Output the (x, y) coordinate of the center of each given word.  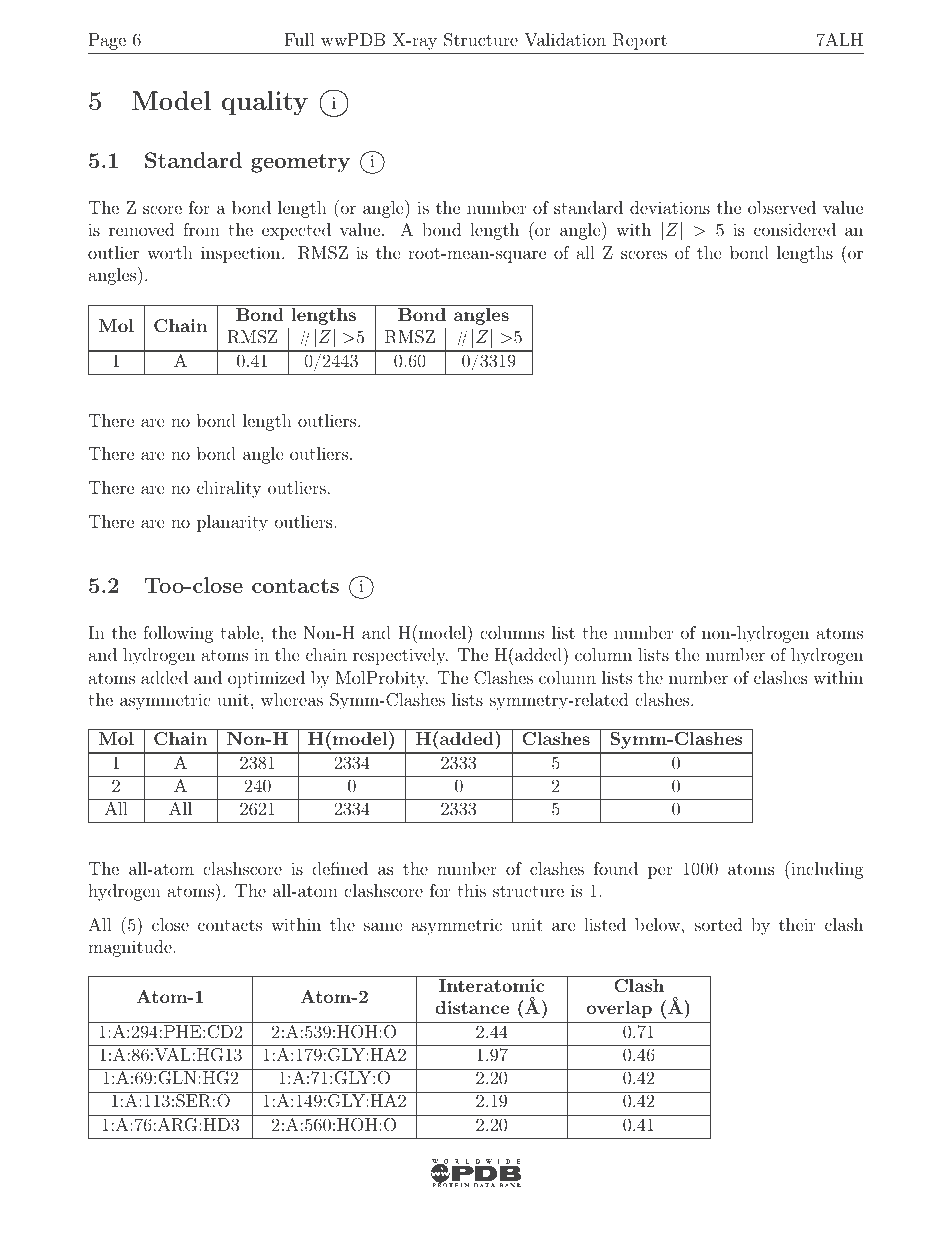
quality (264, 103)
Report (640, 41)
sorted (718, 924)
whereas (292, 699)
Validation (565, 39)
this (471, 890)
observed (782, 207)
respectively (400, 656)
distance (472, 1007)
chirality (229, 489)
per (660, 872)
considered (795, 229)
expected (296, 231)
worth (170, 252)
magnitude (130, 948)
